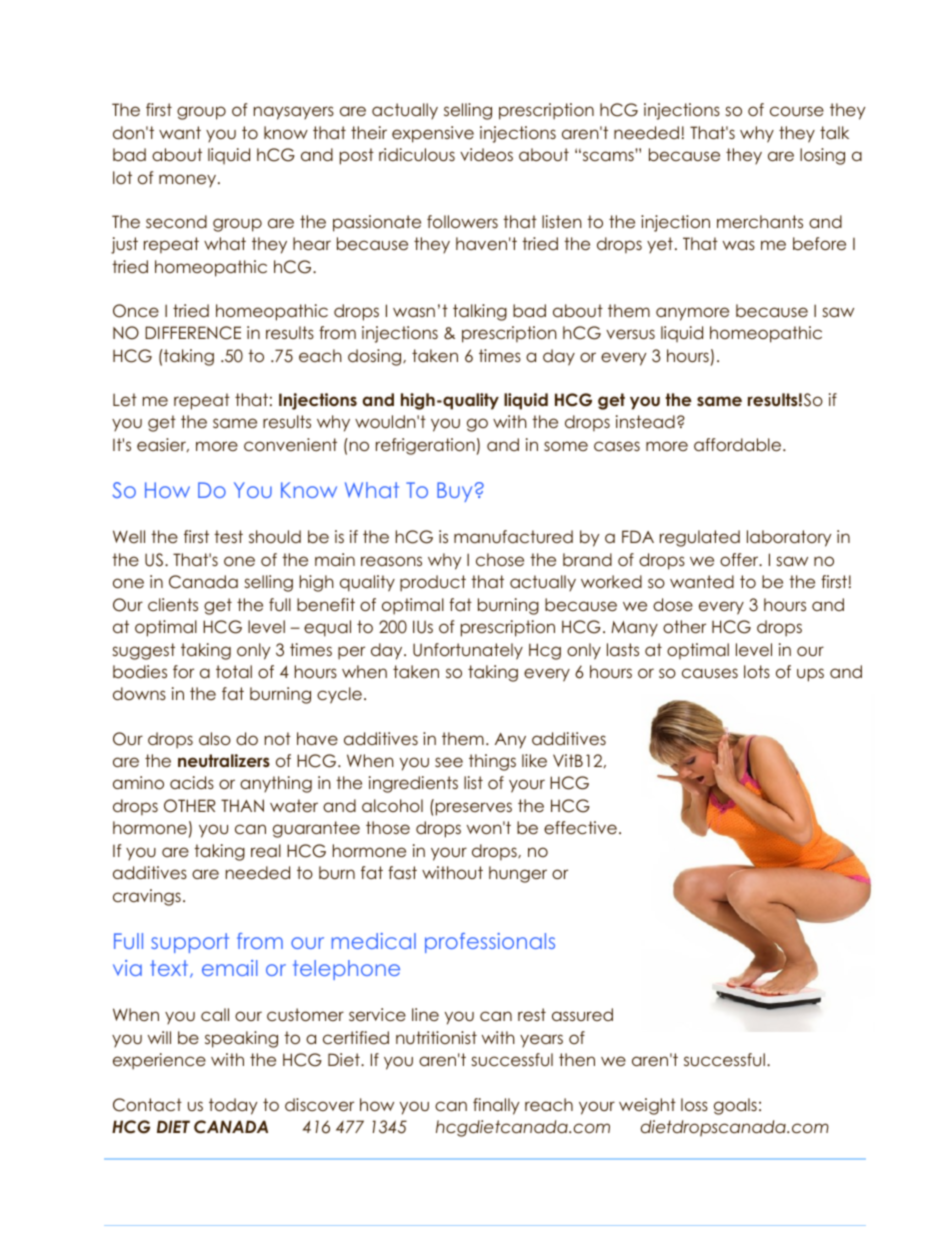 The image size is (952, 1233). I want to click on course, so click(797, 111).
